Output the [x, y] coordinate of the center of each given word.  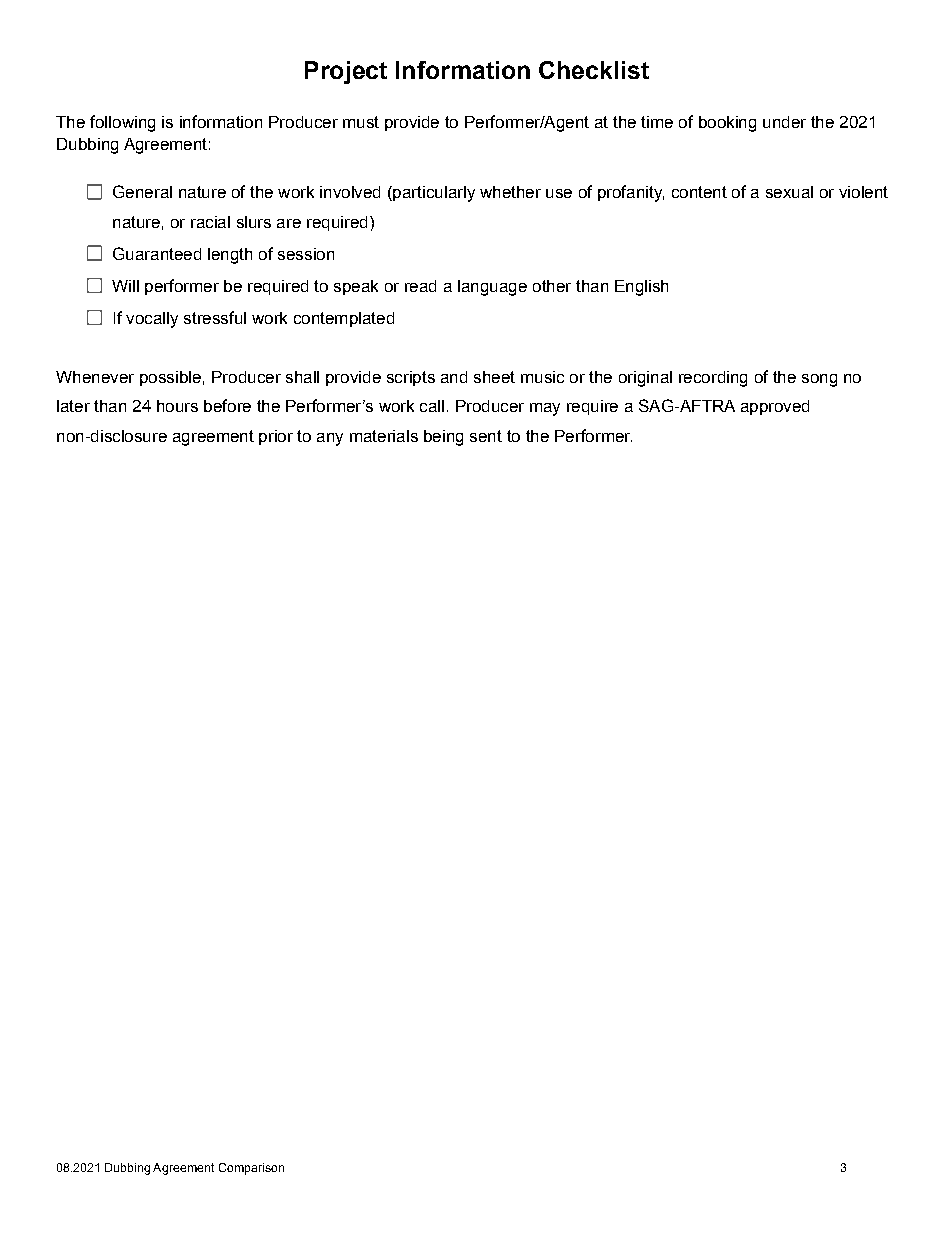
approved [775, 407]
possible [170, 378]
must [361, 122]
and [454, 377]
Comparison [251, 1169]
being [443, 438]
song [819, 380]
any [330, 439]
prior [276, 437]
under [784, 122]
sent [486, 436]
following [122, 123]
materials [384, 436]
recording [713, 379]
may [545, 409]
